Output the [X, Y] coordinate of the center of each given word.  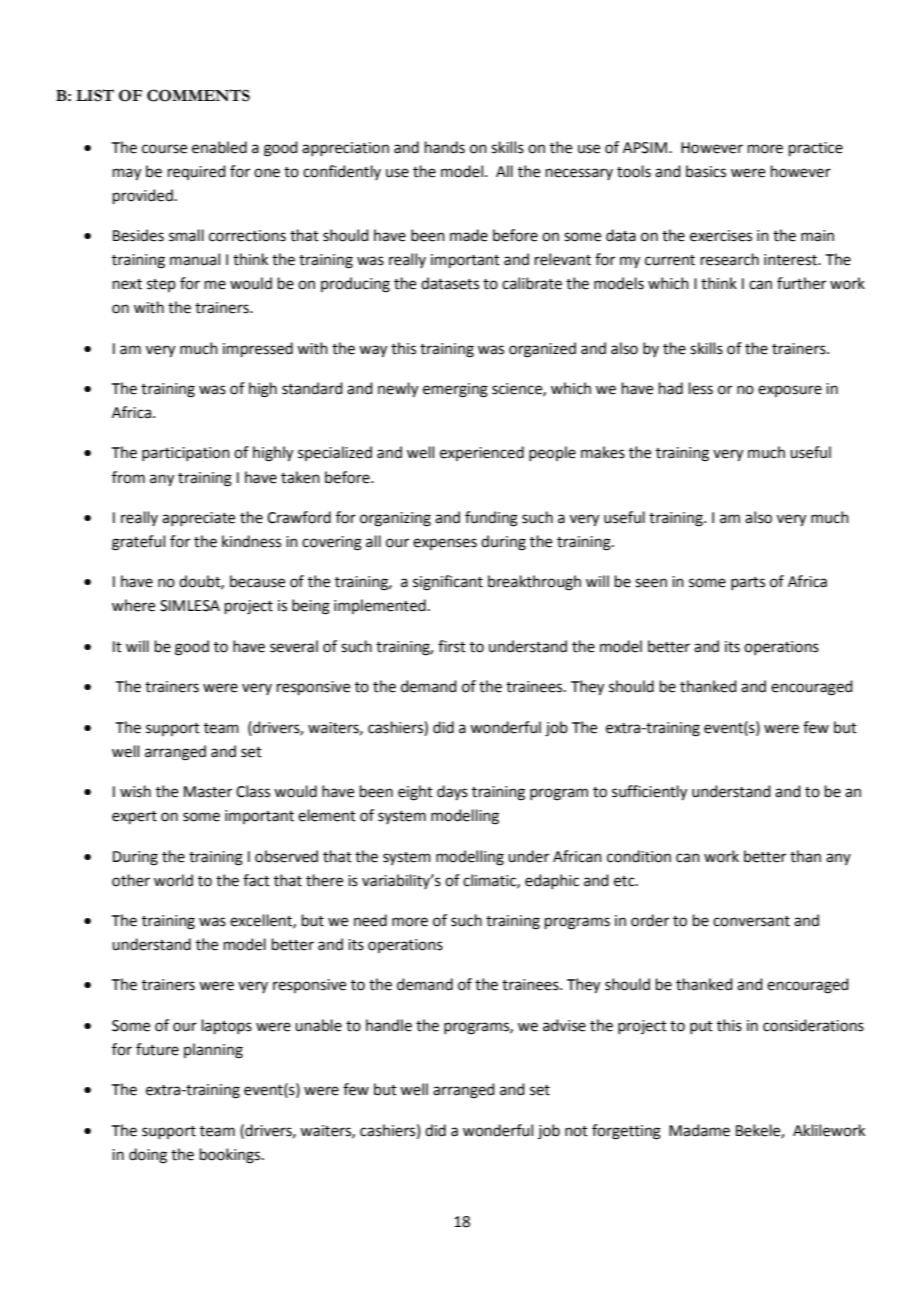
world [173, 880]
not [576, 1131]
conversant [751, 921]
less [701, 388]
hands [445, 147]
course [164, 149]
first [452, 646]
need [370, 920]
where [133, 605]
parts [748, 583]
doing [148, 1156]
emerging [455, 390]
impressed [258, 349]
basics [706, 171]
